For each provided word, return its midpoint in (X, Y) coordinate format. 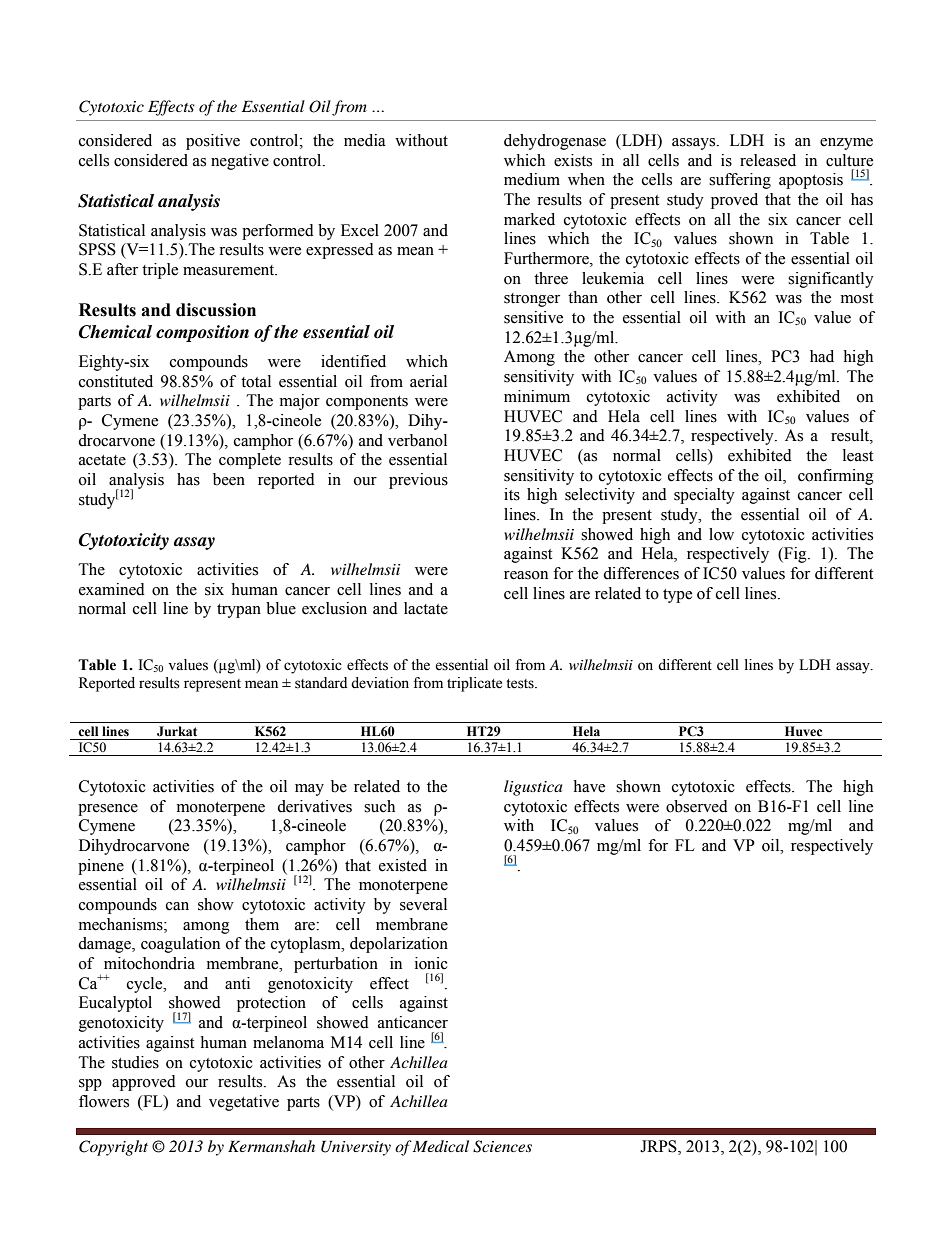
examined (112, 589)
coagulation (180, 945)
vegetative (244, 1103)
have (589, 786)
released (768, 160)
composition (202, 333)
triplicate (474, 684)
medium (532, 179)
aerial (428, 381)
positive (213, 142)
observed (697, 806)
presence (108, 810)
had (822, 356)
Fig (795, 555)
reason (526, 575)
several (423, 904)
